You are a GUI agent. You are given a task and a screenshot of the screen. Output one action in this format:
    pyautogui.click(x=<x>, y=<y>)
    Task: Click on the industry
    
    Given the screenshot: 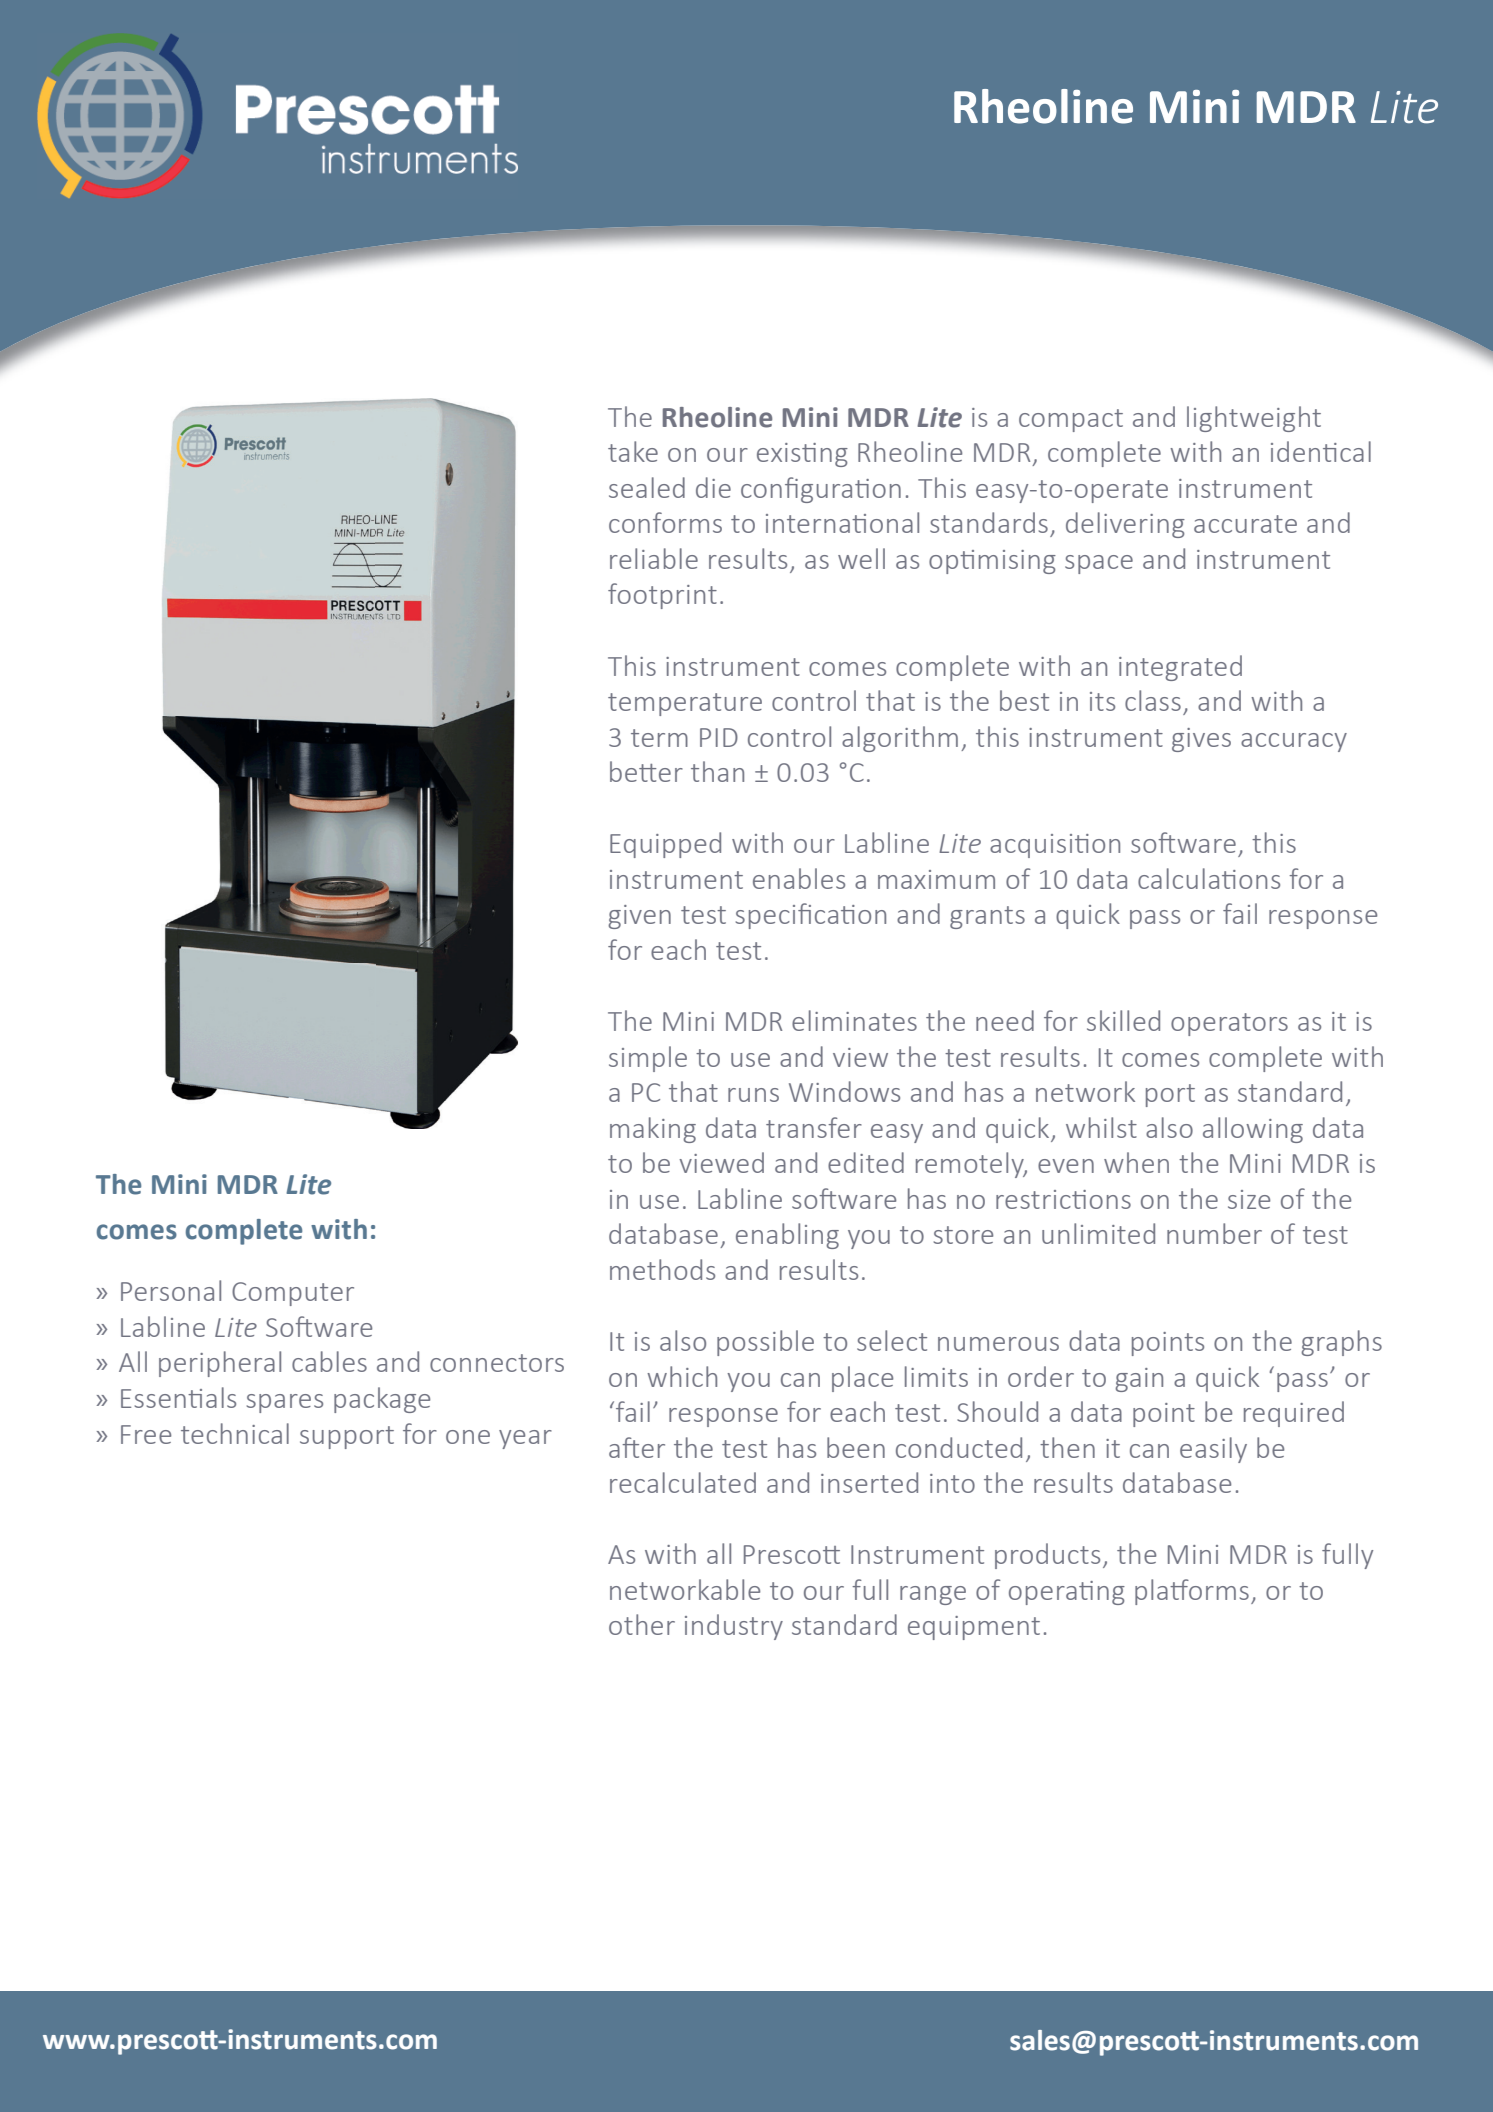 What is the action you would take?
    pyautogui.click(x=734, y=1627)
